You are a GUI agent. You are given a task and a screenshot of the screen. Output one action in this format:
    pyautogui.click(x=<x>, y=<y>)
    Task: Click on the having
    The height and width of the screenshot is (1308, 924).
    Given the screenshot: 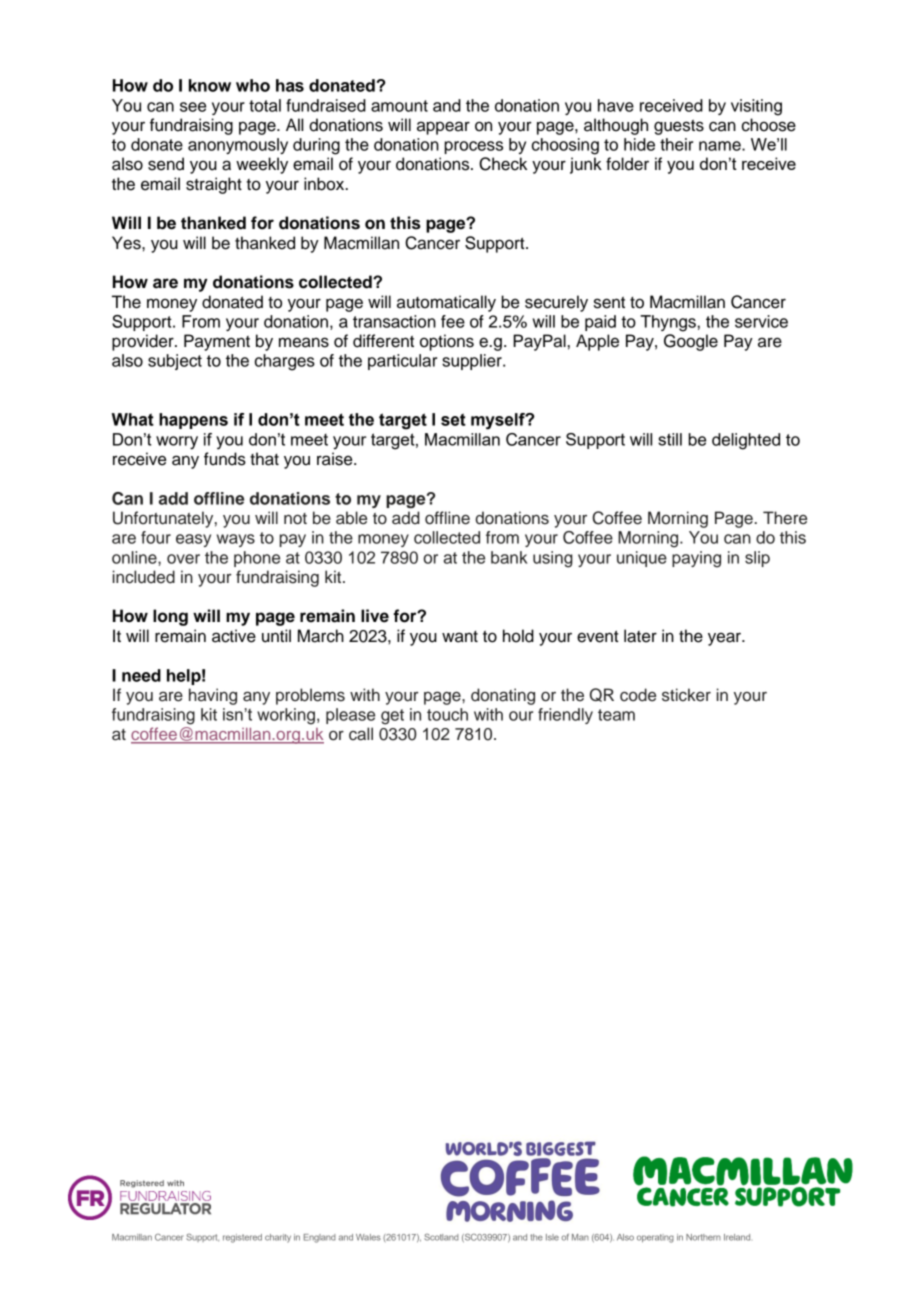 What is the action you would take?
    pyautogui.click(x=213, y=696)
